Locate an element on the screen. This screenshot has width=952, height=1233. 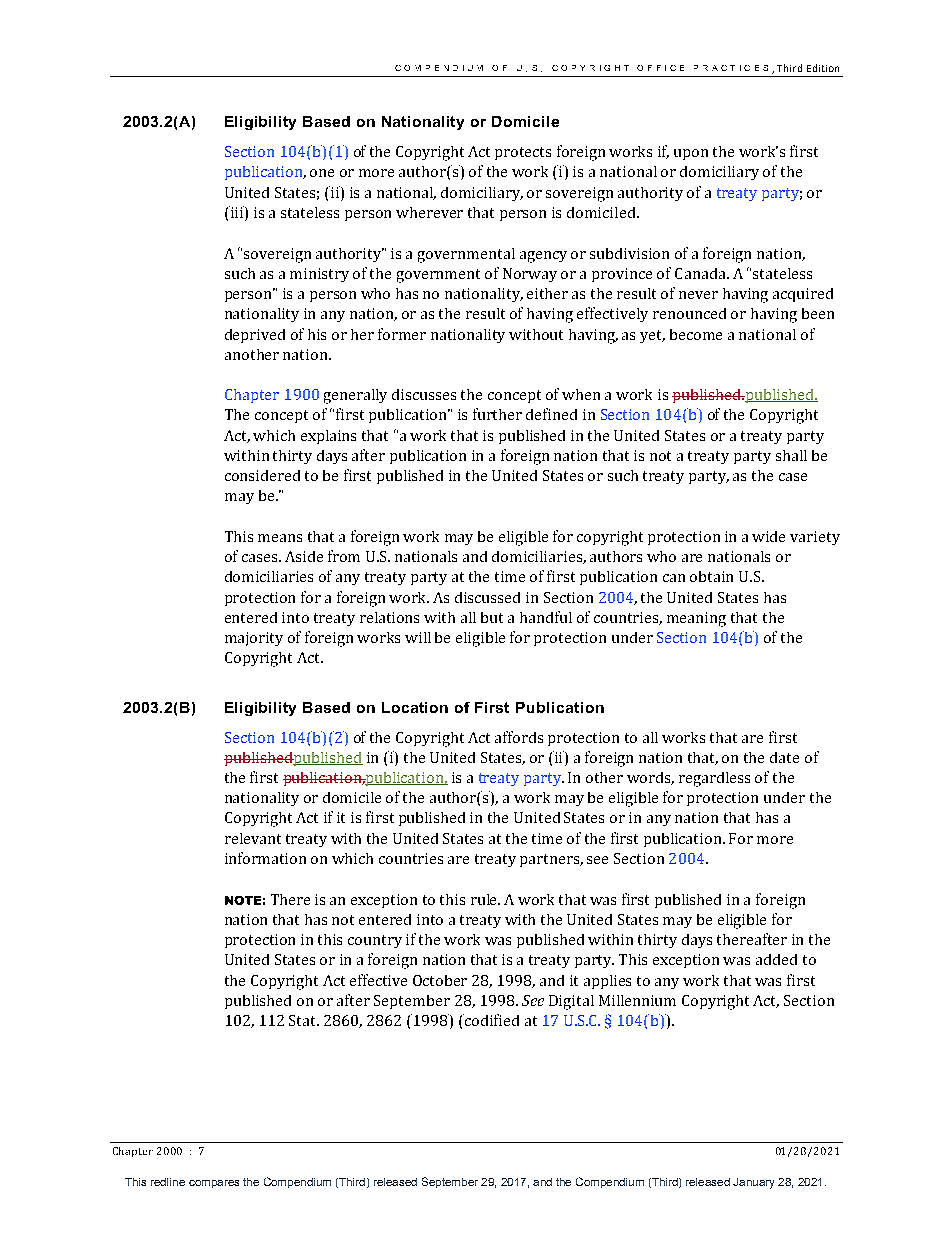
further is located at coordinates (497, 414).
